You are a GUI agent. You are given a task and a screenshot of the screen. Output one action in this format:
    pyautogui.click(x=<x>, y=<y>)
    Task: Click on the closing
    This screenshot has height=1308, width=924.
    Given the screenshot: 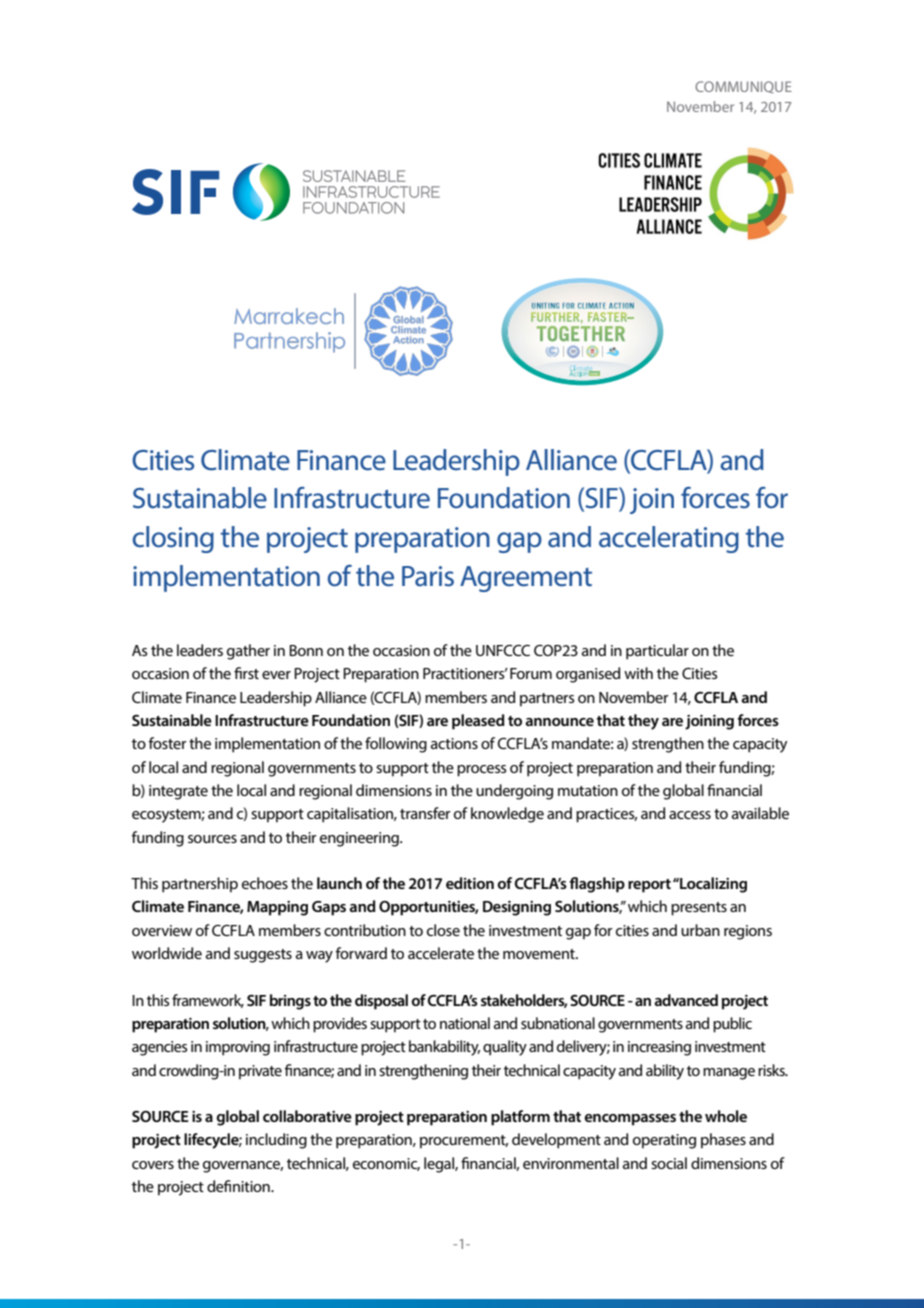 What is the action you would take?
    pyautogui.click(x=173, y=539)
